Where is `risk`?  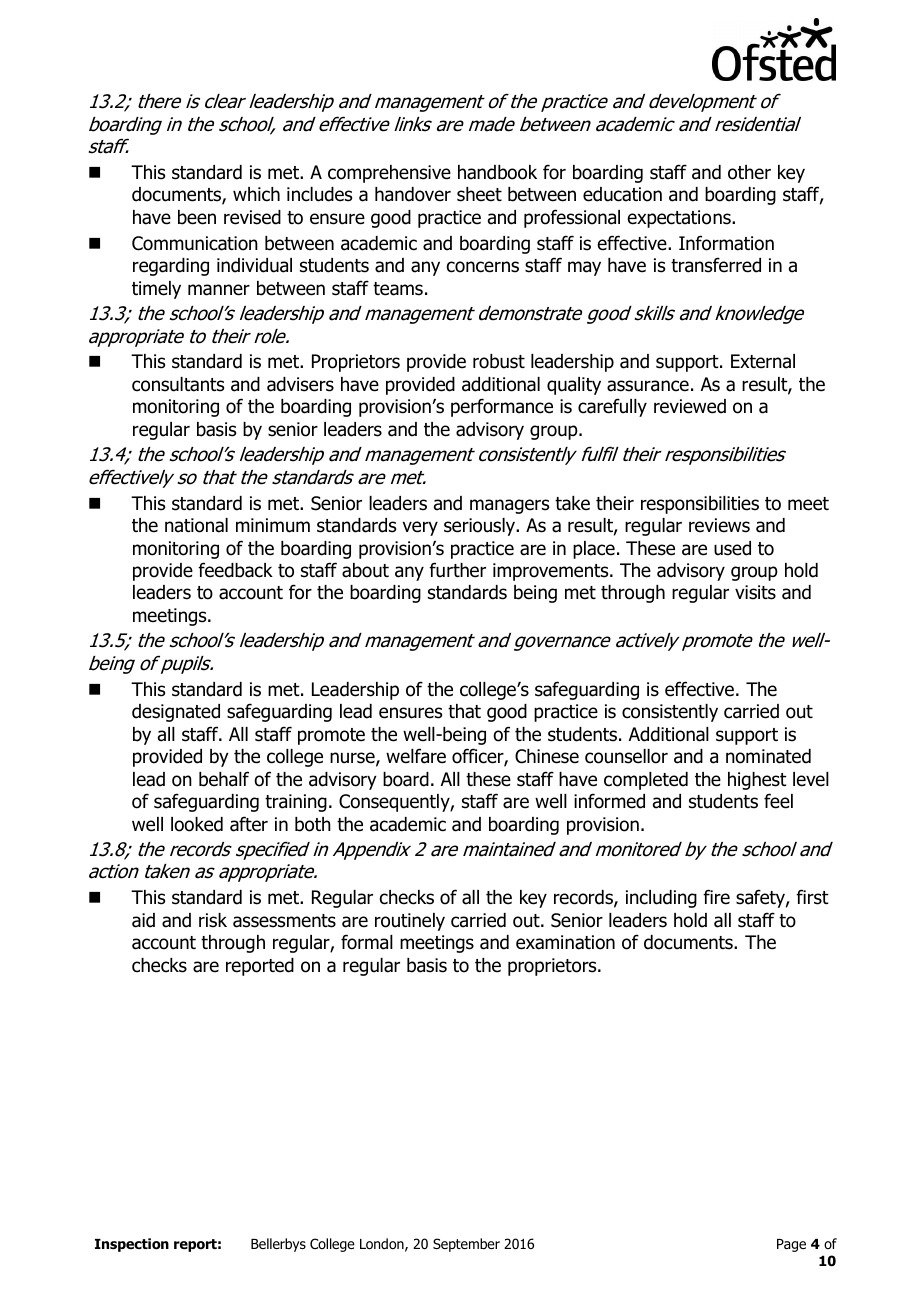
risk is located at coordinates (213, 920).
